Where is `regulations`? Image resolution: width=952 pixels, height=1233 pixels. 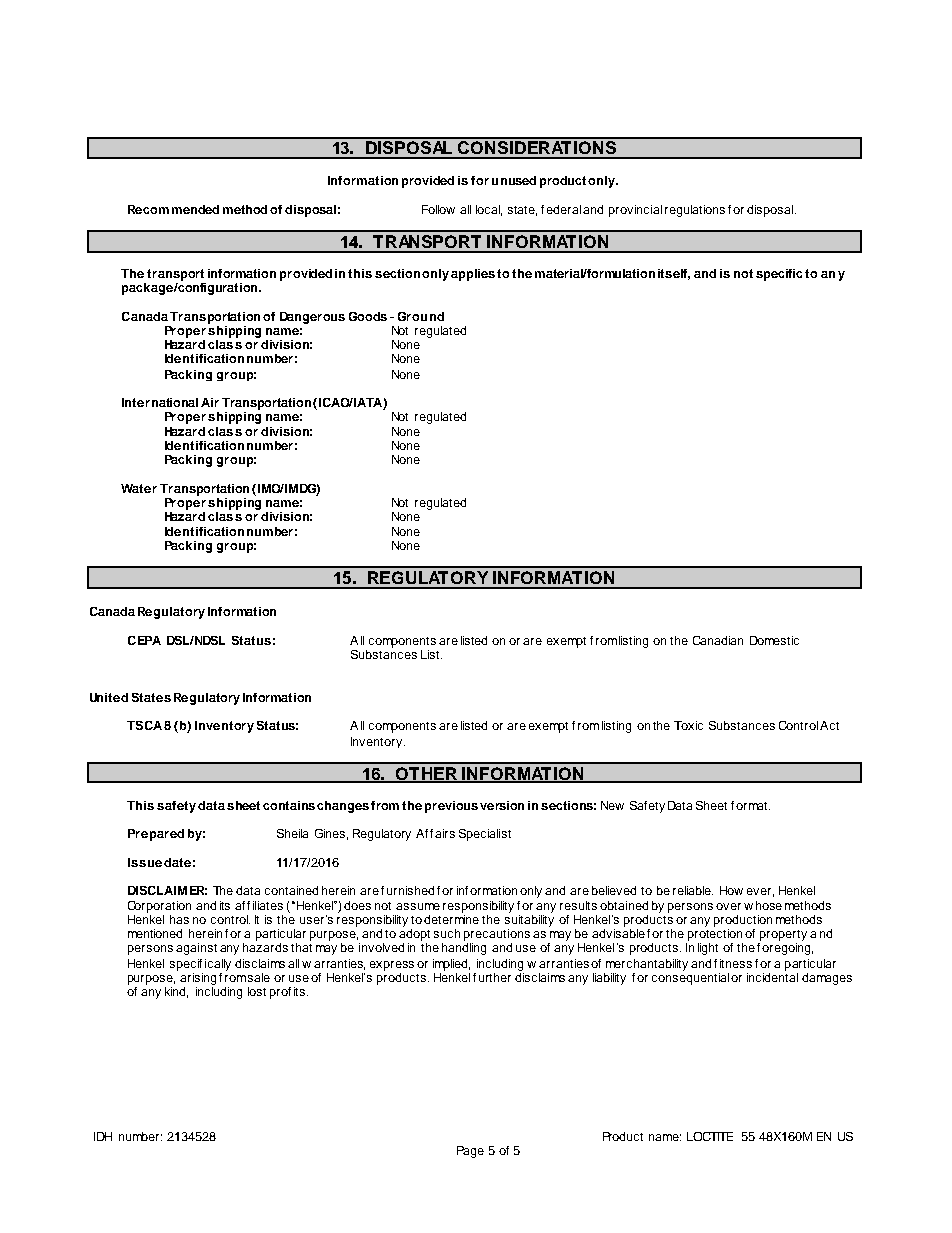 regulations is located at coordinates (695, 211).
